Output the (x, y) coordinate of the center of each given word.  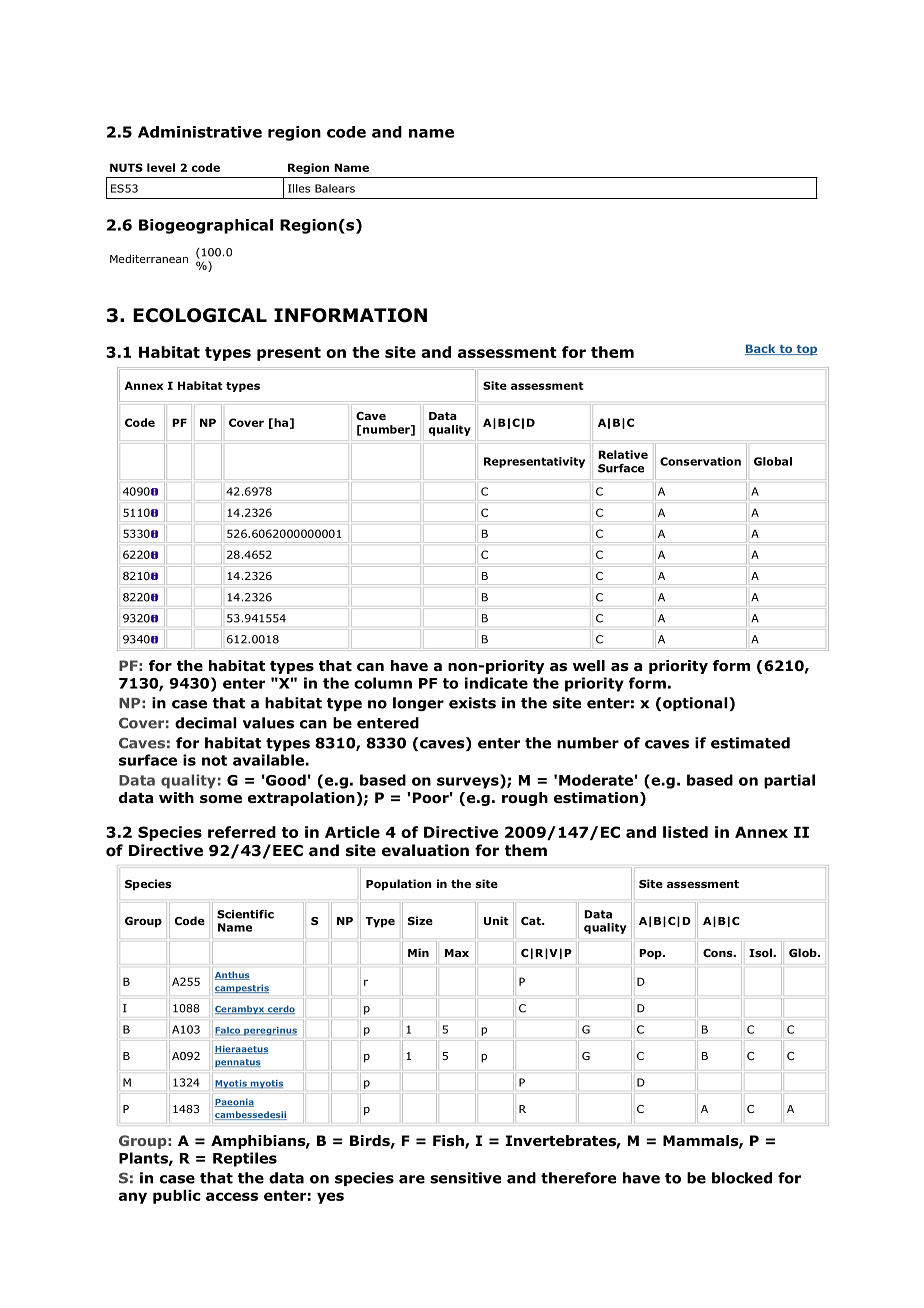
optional (696, 704)
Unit (496, 920)
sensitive (465, 1178)
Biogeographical (206, 226)
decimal (206, 723)
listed (685, 832)
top (806, 350)
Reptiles (245, 1159)
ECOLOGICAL (200, 315)
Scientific (245, 914)
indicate (496, 683)
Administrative (200, 132)
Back (761, 349)
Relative (623, 454)
